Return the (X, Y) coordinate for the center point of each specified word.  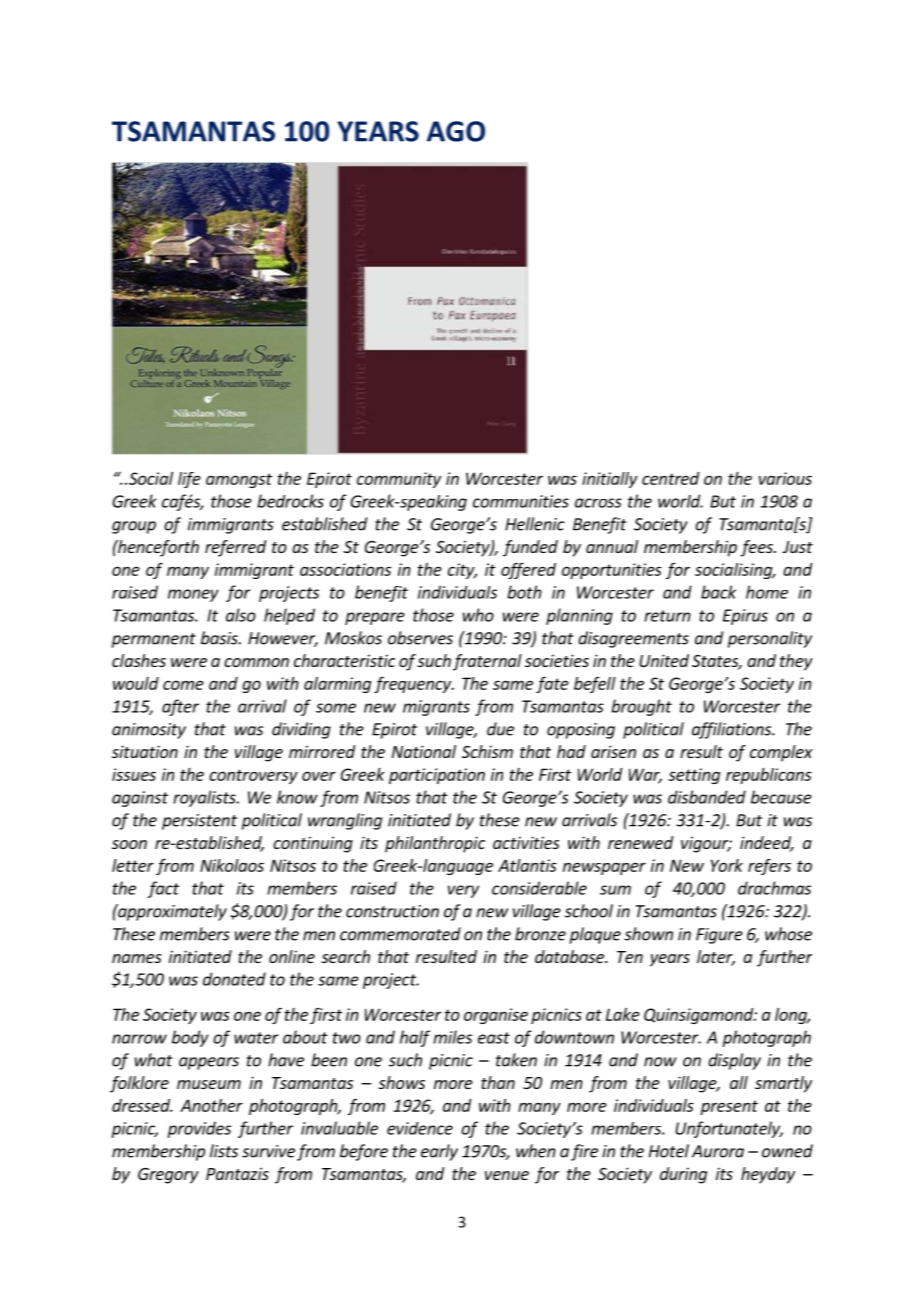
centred (670, 478)
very (463, 891)
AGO (456, 131)
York (727, 865)
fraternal (487, 662)
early (439, 1152)
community (399, 480)
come (183, 685)
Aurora (718, 1151)
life (189, 480)
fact (163, 889)
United (664, 660)
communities (521, 501)
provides (199, 1129)
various (785, 478)
